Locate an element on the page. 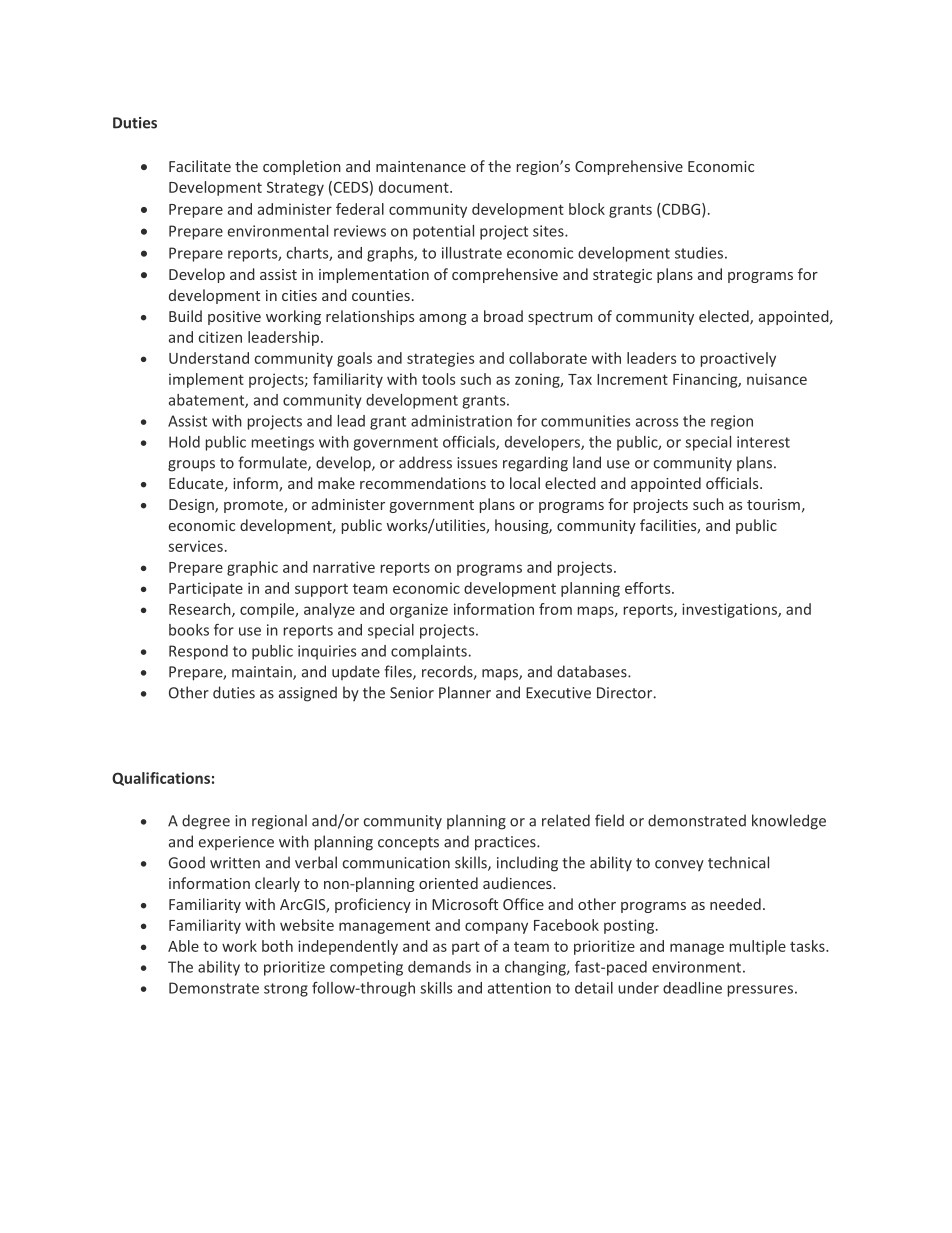  CDBG is located at coordinates (681, 210).
